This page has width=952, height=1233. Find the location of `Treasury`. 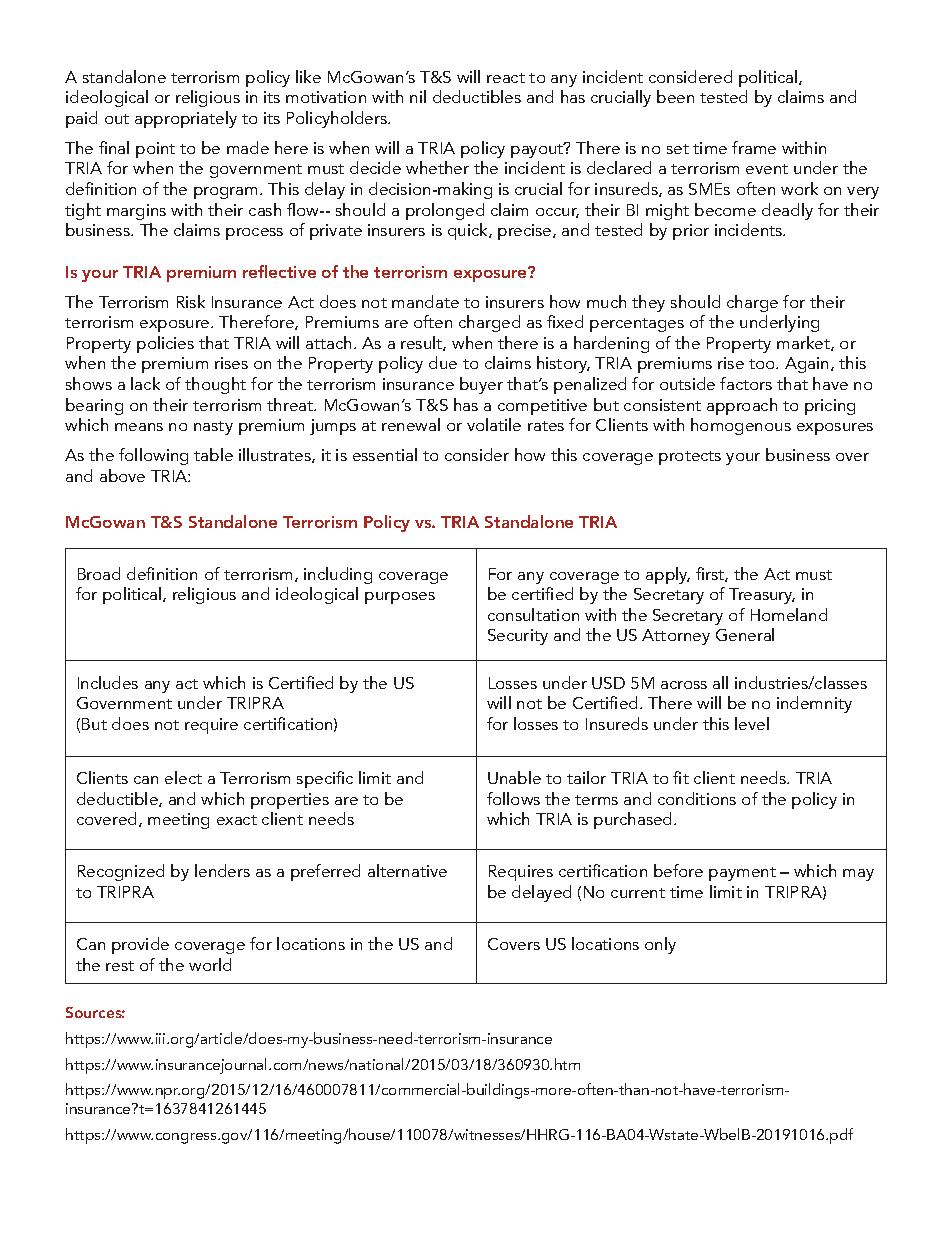

Treasury is located at coordinates (762, 596).
